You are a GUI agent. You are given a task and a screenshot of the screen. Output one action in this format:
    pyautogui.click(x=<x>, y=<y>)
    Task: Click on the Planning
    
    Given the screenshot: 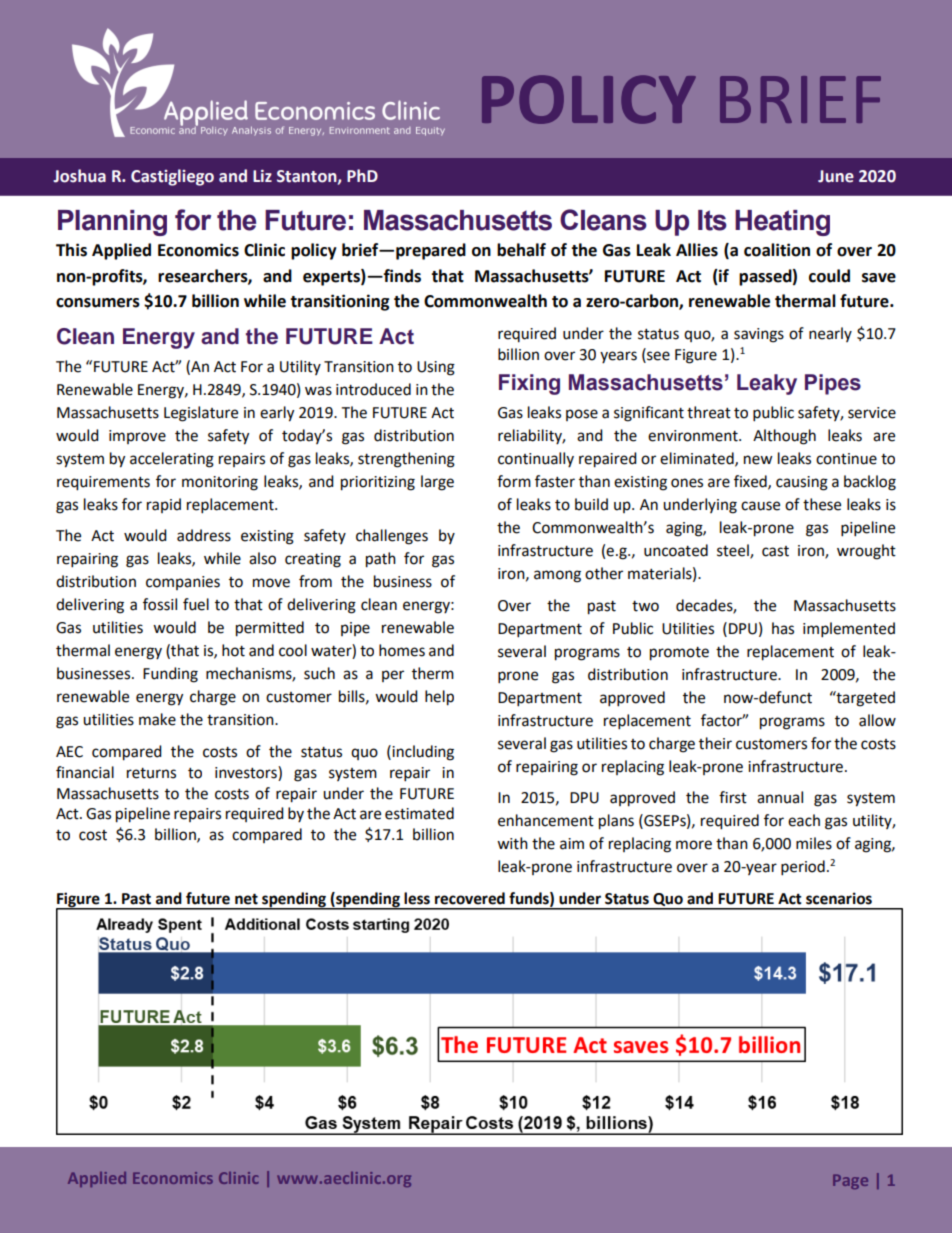 What is the action you would take?
    pyautogui.click(x=112, y=223)
